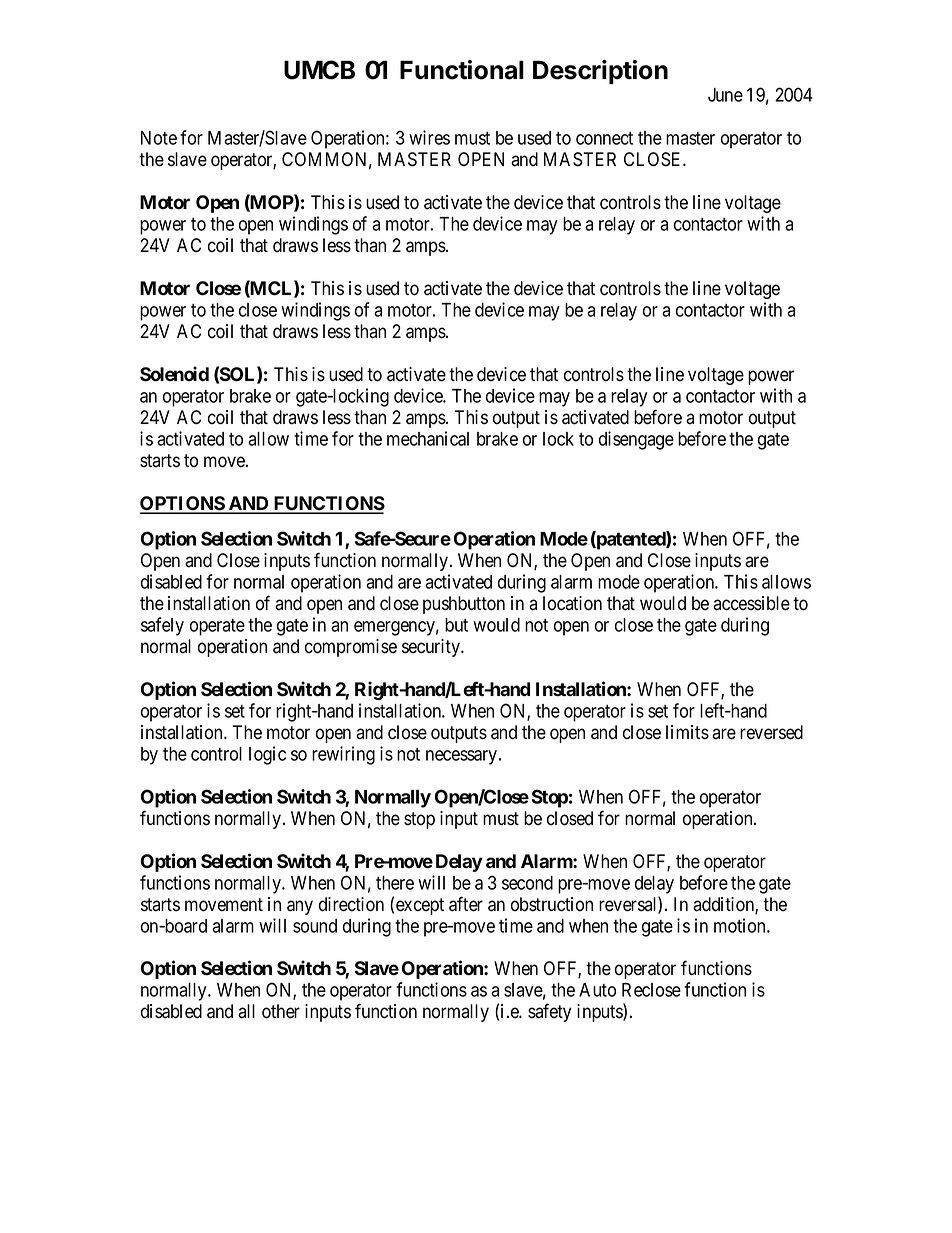  I want to click on after, so click(466, 904).
